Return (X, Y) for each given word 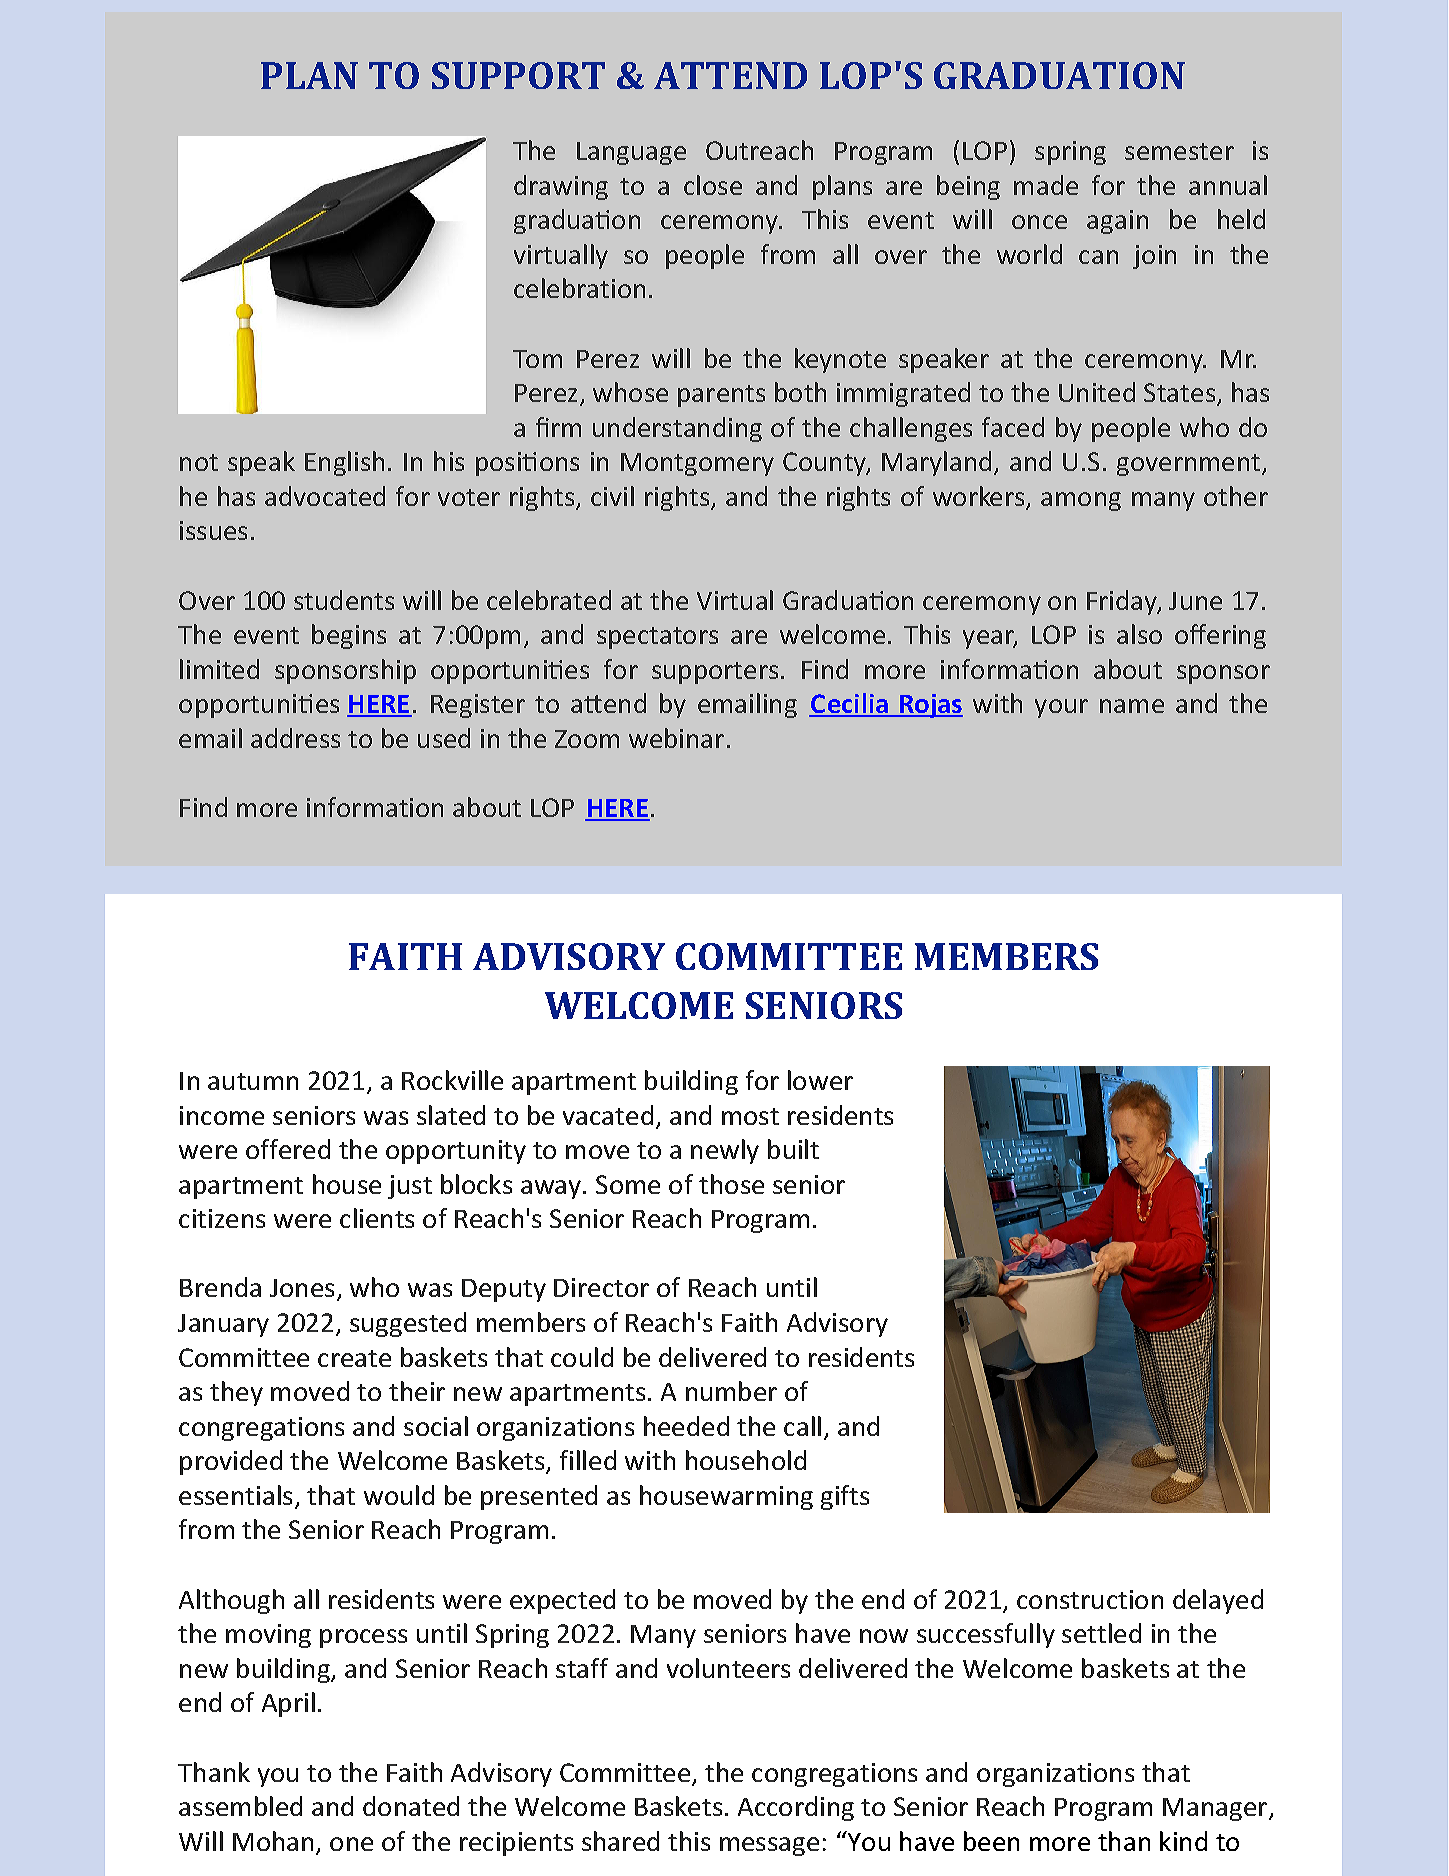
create (354, 1358)
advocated (325, 496)
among (1081, 501)
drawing (561, 187)
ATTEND (730, 75)
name (1132, 706)
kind (1183, 1841)
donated (411, 1806)
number (731, 1391)
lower (820, 1080)
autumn (253, 1081)
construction (1090, 1599)
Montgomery (697, 464)
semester (1179, 151)
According (796, 1808)
